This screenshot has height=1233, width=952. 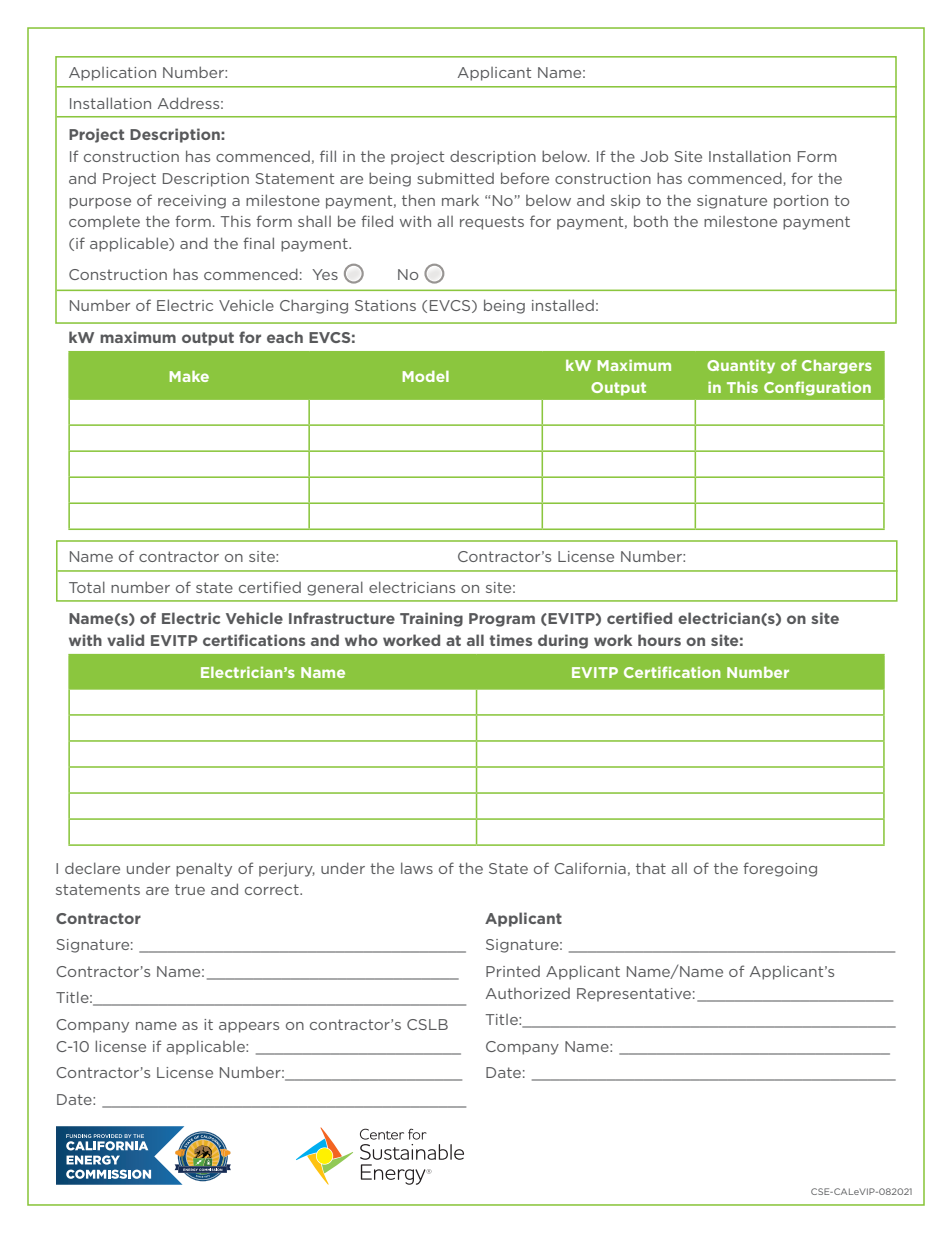 What do you see at coordinates (654, 156) in the screenshot?
I see `Job` at bounding box center [654, 156].
